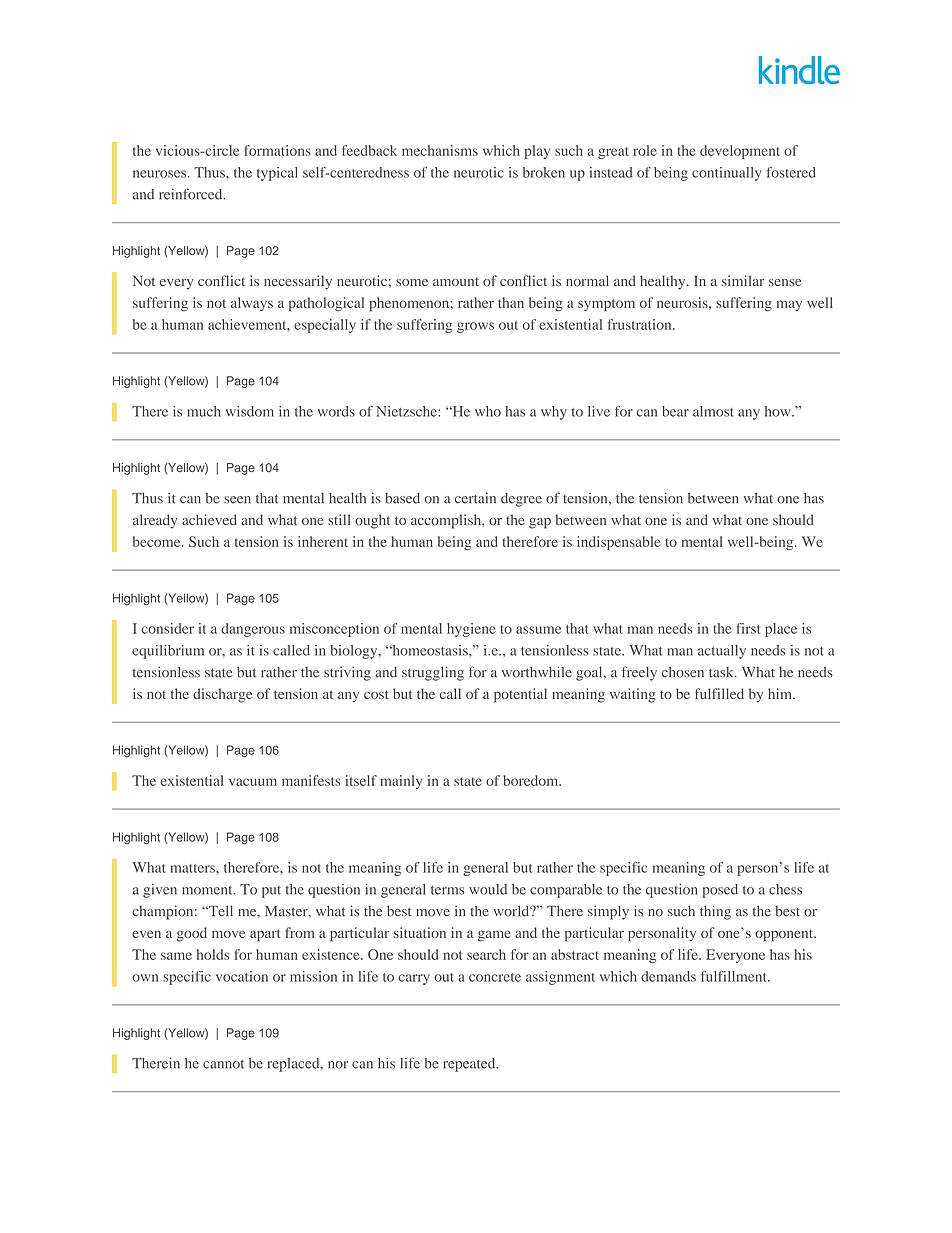 This screenshot has width=952, height=1233. I want to click on posed, so click(720, 891).
